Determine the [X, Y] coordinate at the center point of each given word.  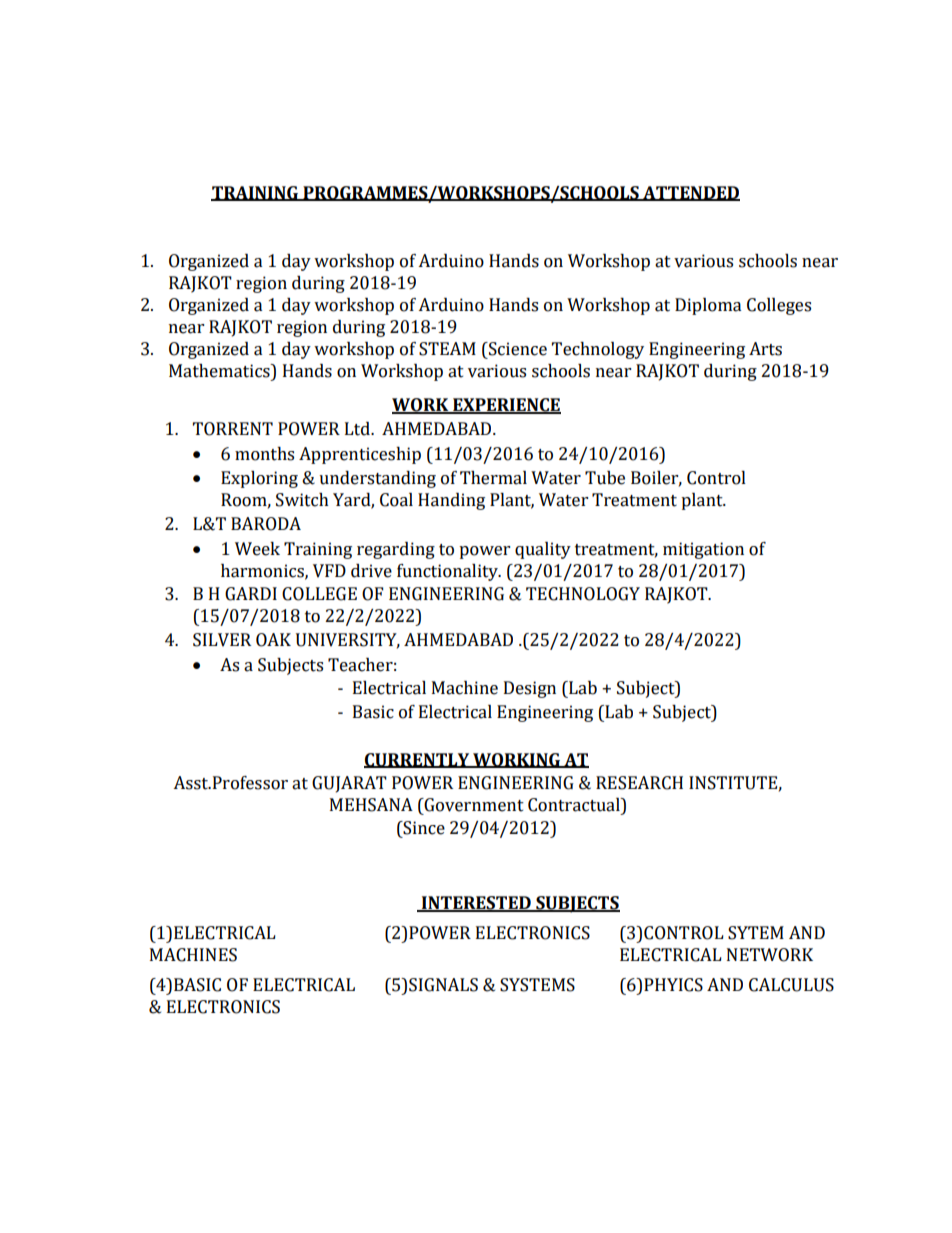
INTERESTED [476, 904]
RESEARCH [639, 783]
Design [530, 689]
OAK [273, 640]
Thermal [493, 478]
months [264, 454]
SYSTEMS [537, 985]
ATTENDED [690, 193]
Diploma [708, 306]
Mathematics [220, 371]
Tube [605, 478]
